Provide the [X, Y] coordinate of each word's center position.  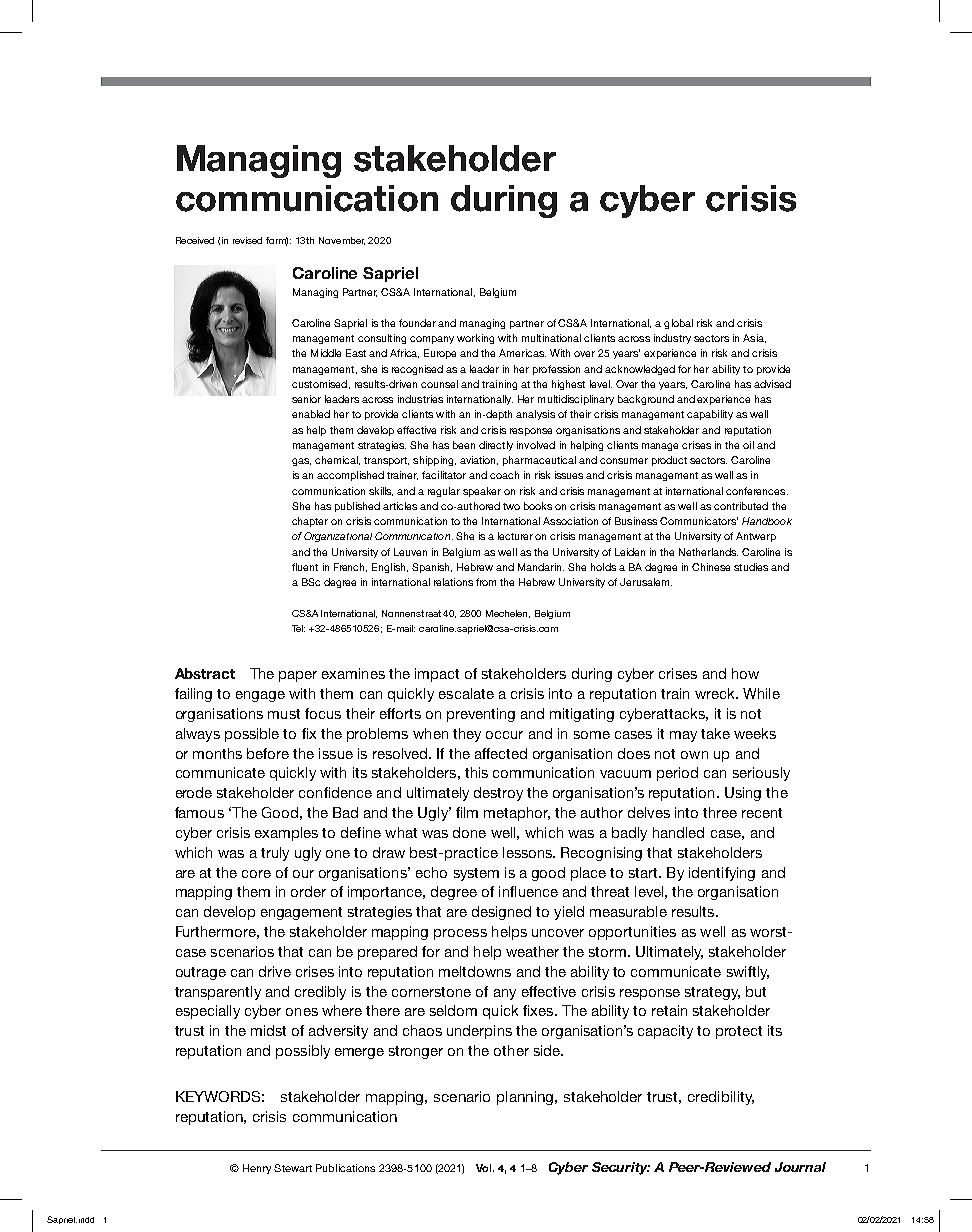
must [284, 714]
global [678, 324]
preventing [481, 715]
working [475, 339]
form [277, 241]
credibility [721, 1098]
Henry [257, 1169]
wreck [716, 693]
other [511, 1050]
